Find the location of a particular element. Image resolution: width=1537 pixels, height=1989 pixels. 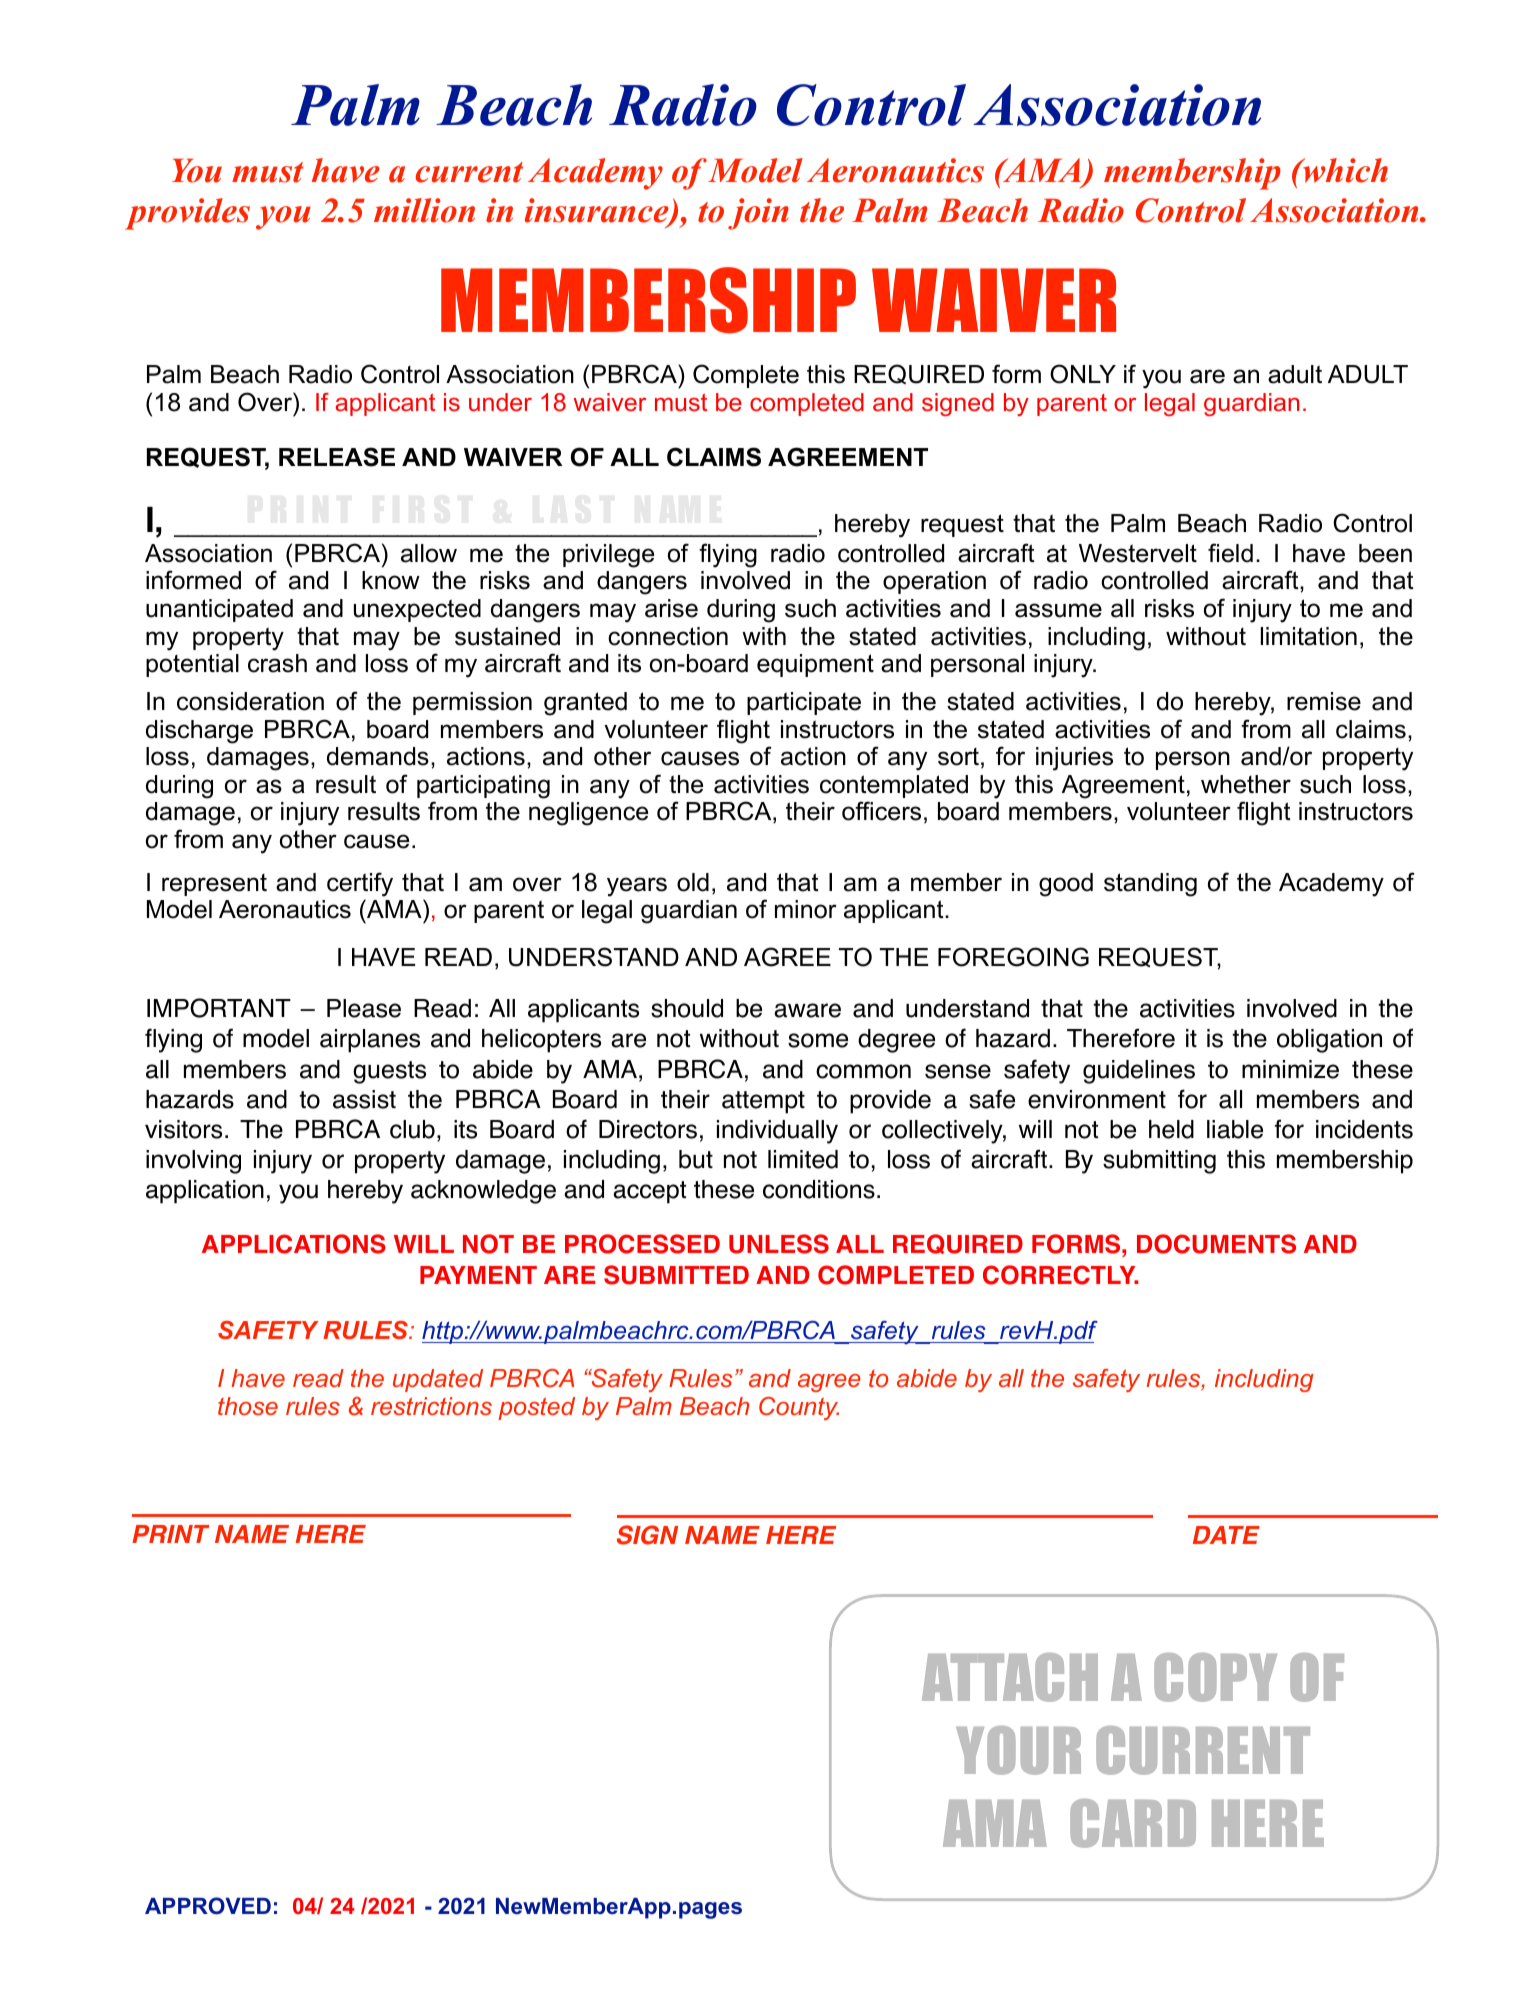

airplanes is located at coordinates (370, 1041).
